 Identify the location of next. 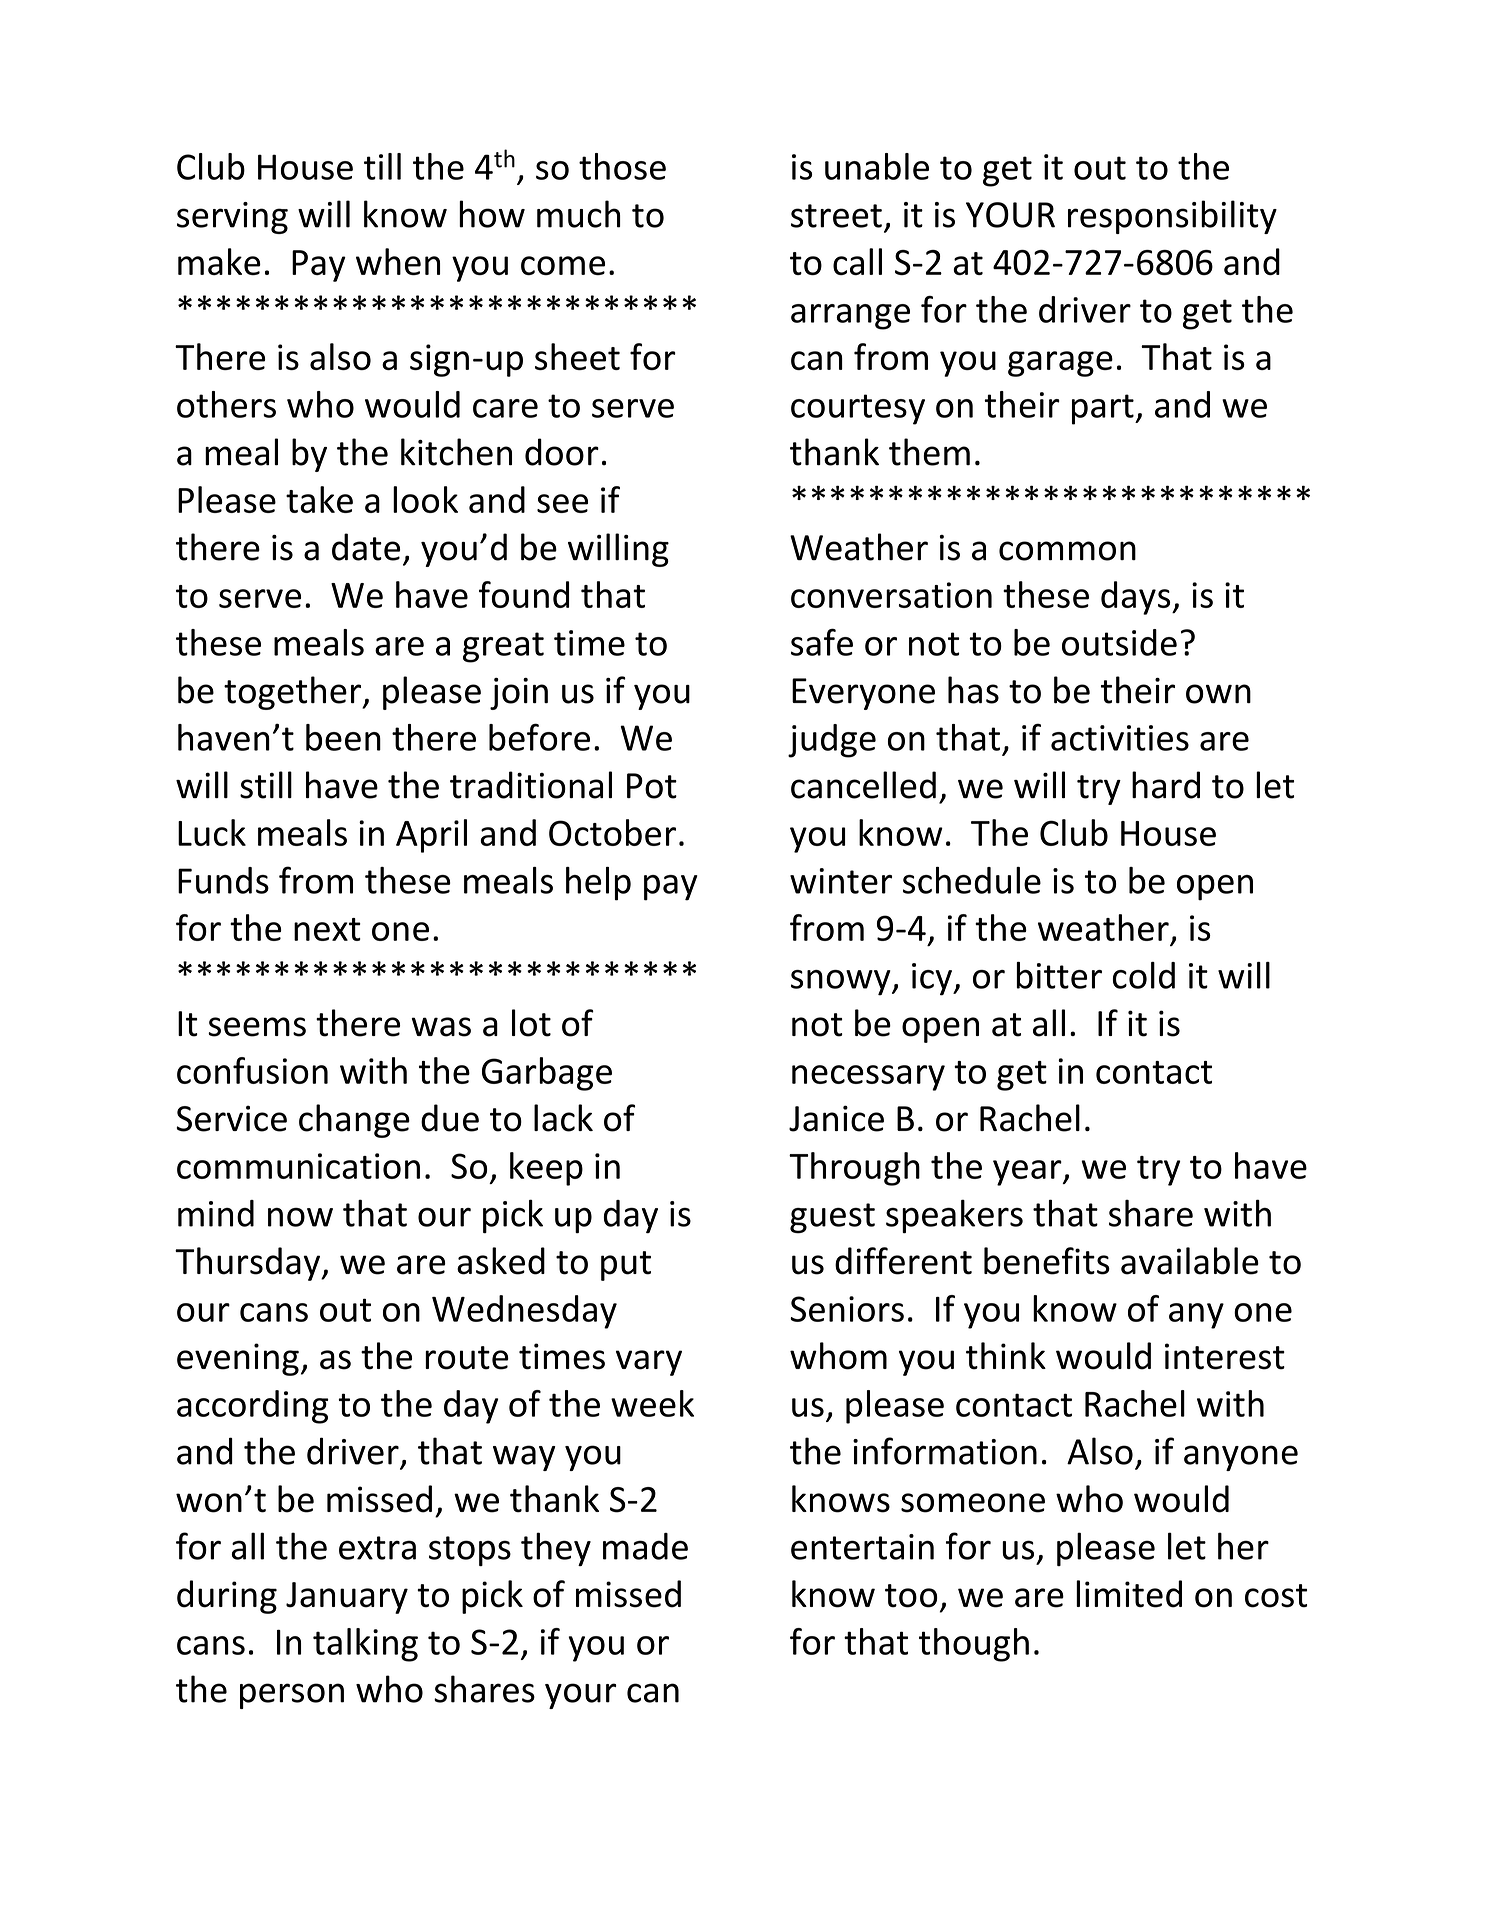
(327, 929).
